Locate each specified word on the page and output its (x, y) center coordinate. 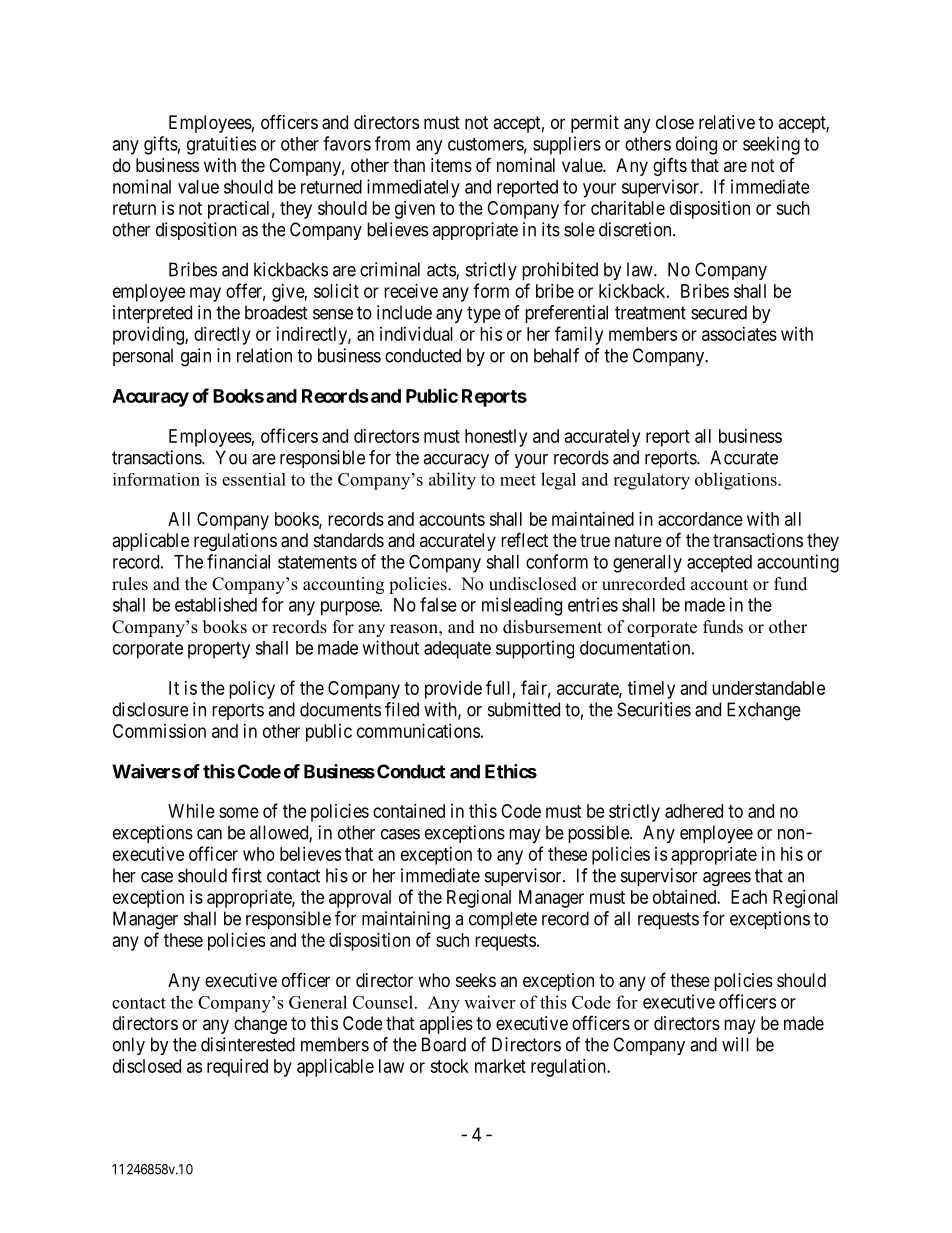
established (216, 604)
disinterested (248, 1044)
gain (196, 357)
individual (416, 334)
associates (739, 334)
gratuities (221, 145)
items (451, 165)
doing (696, 145)
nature (638, 541)
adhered (694, 811)
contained (409, 811)
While (191, 811)
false (438, 604)
